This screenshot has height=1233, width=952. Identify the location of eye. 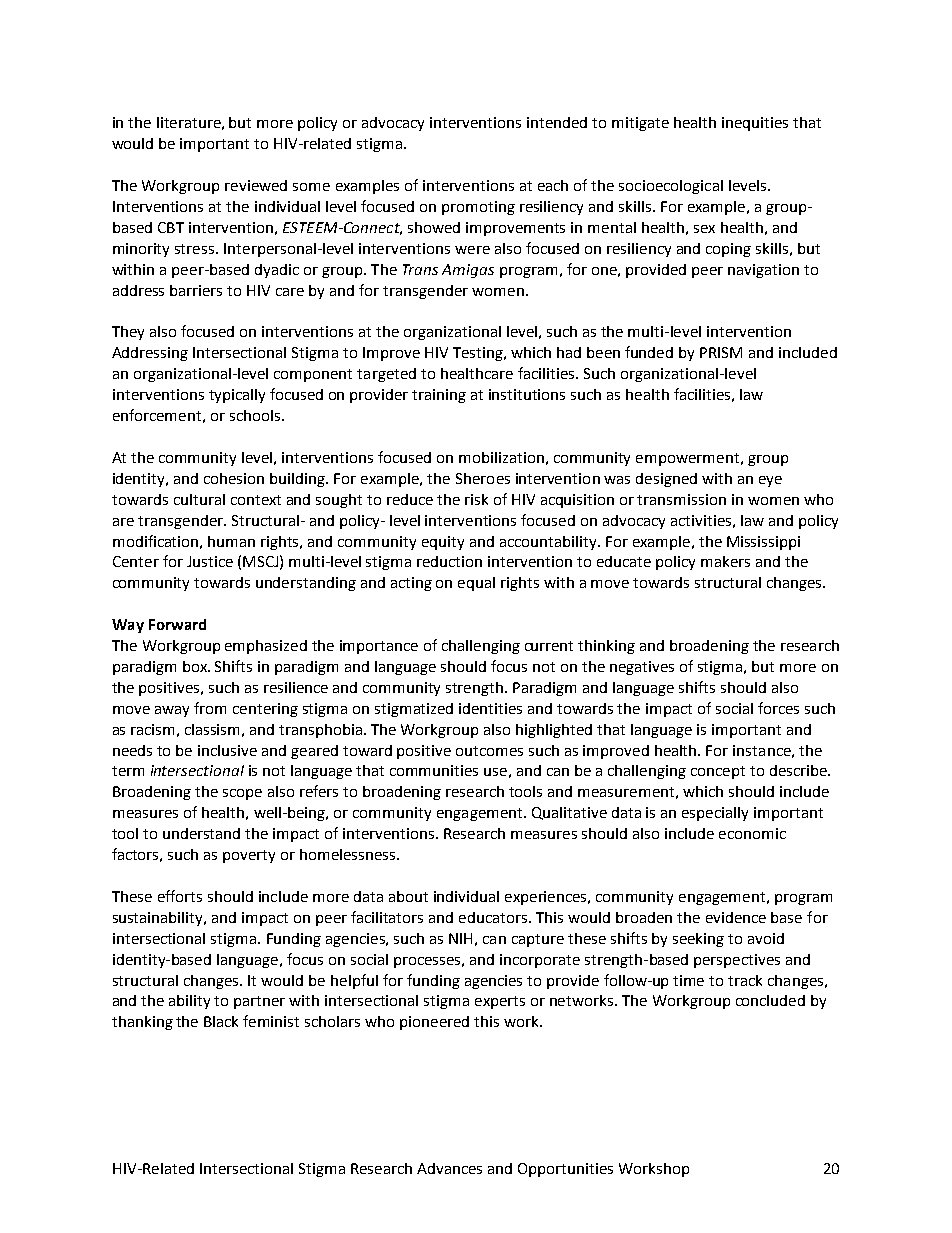
(770, 481).
